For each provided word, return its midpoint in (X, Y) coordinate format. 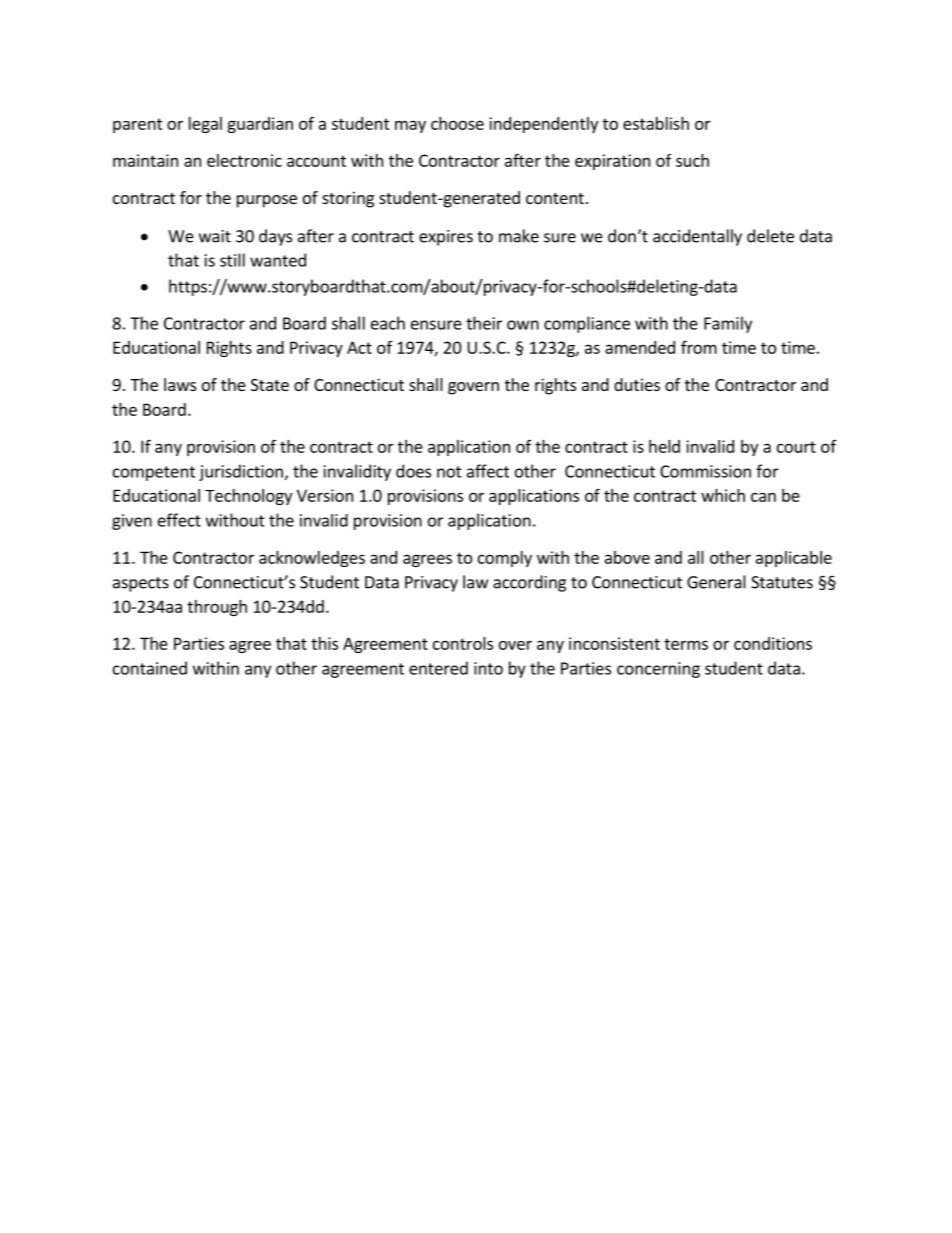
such (692, 160)
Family (728, 324)
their (484, 323)
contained (150, 668)
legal (205, 125)
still (232, 260)
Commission (705, 471)
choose (457, 123)
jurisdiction (241, 472)
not (449, 472)
